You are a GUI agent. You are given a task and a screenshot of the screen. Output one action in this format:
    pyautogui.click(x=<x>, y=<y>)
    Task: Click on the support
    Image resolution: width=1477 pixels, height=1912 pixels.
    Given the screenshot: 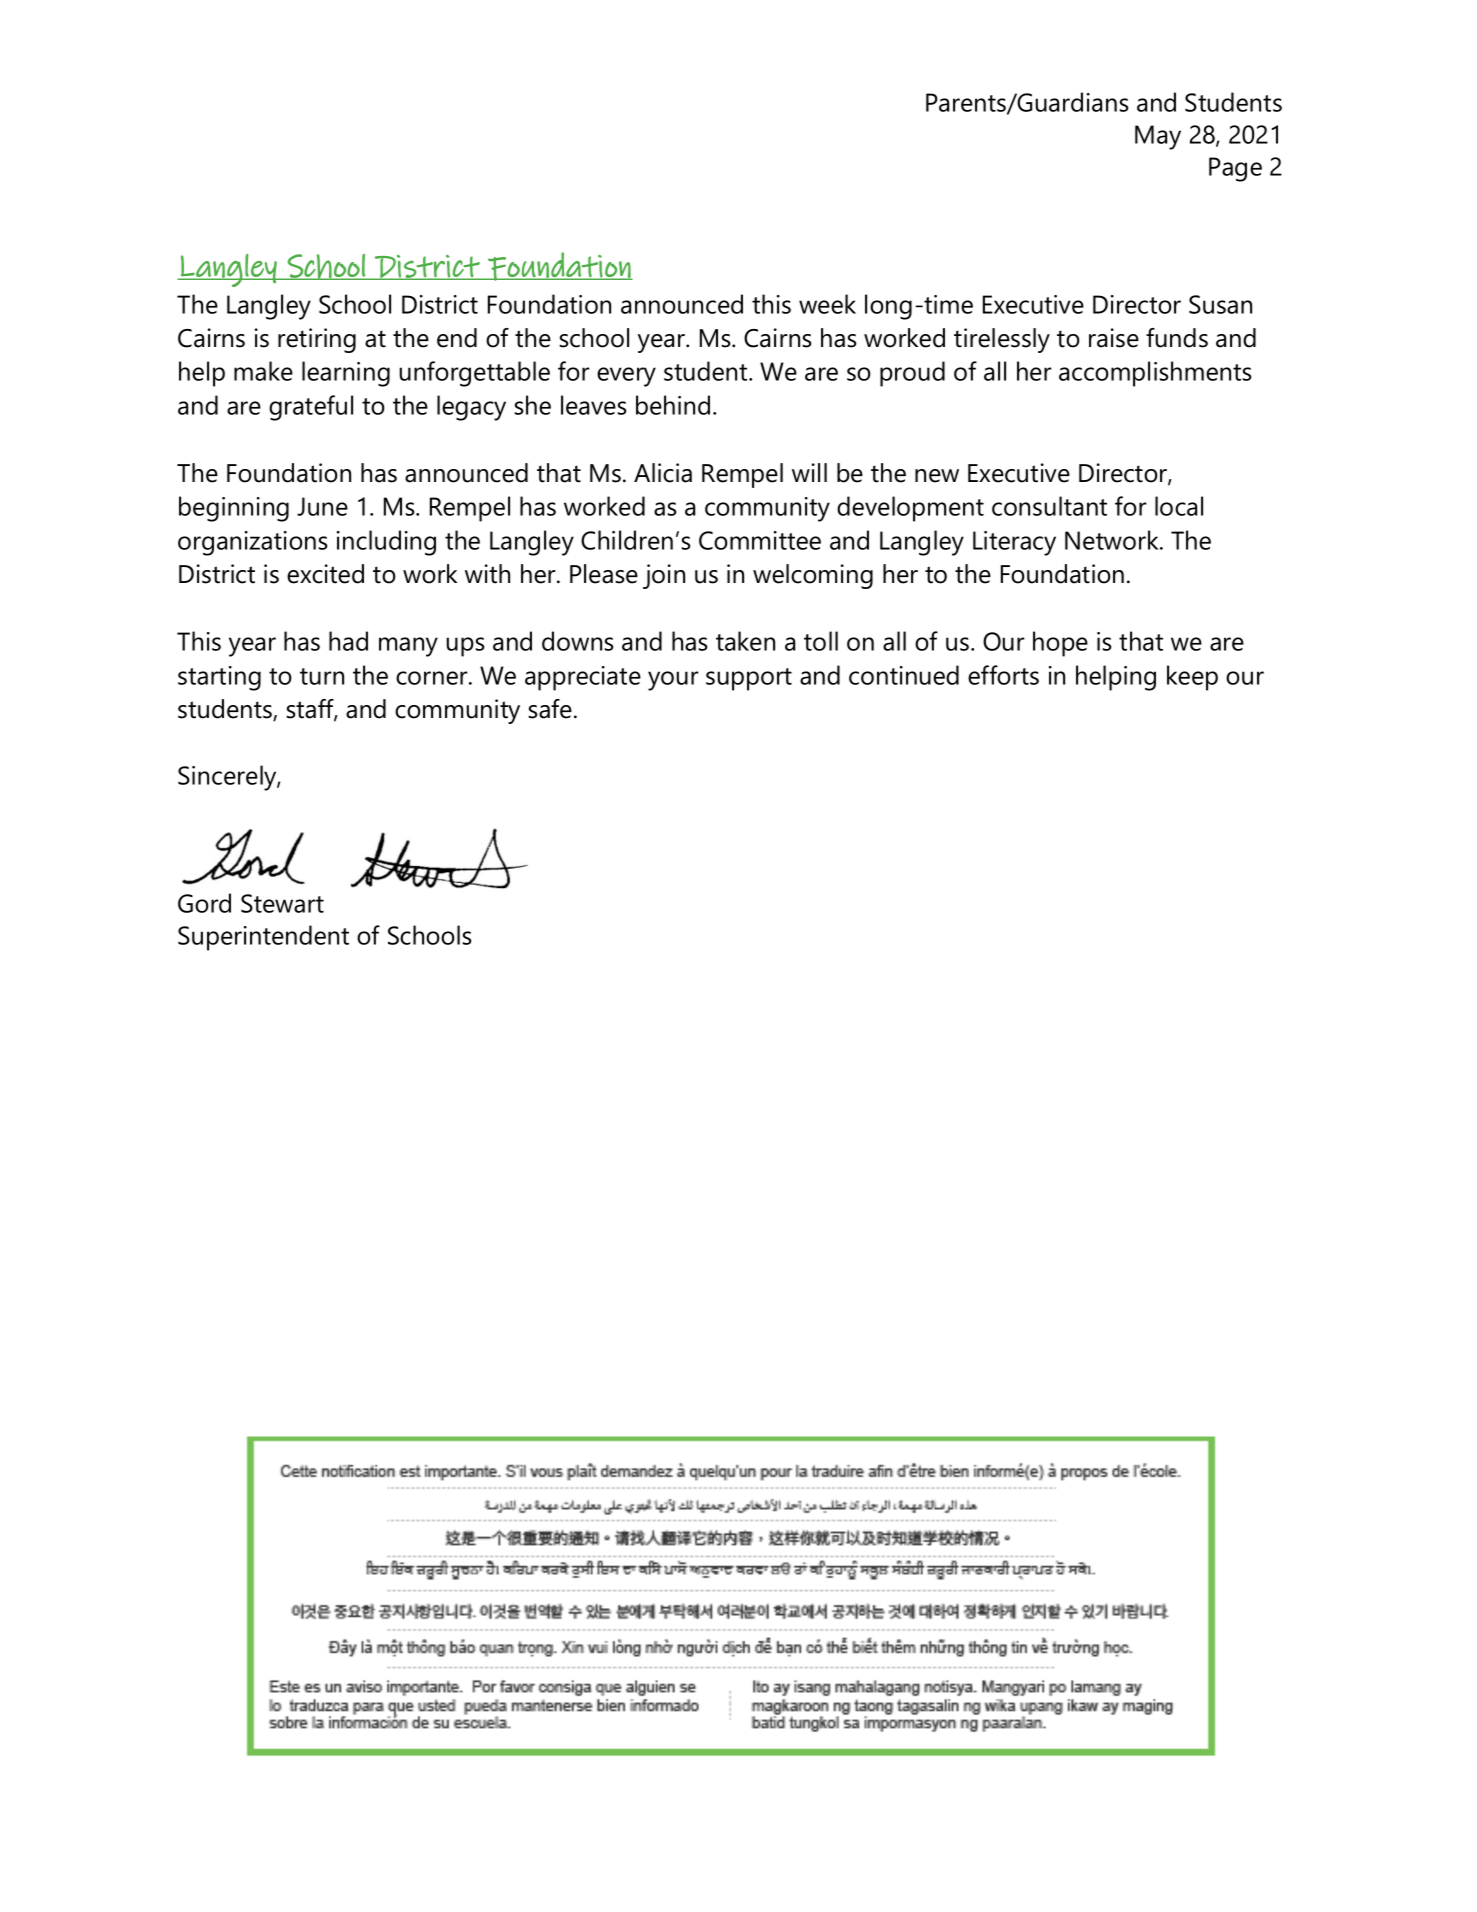 What is the action you would take?
    pyautogui.click(x=749, y=679)
